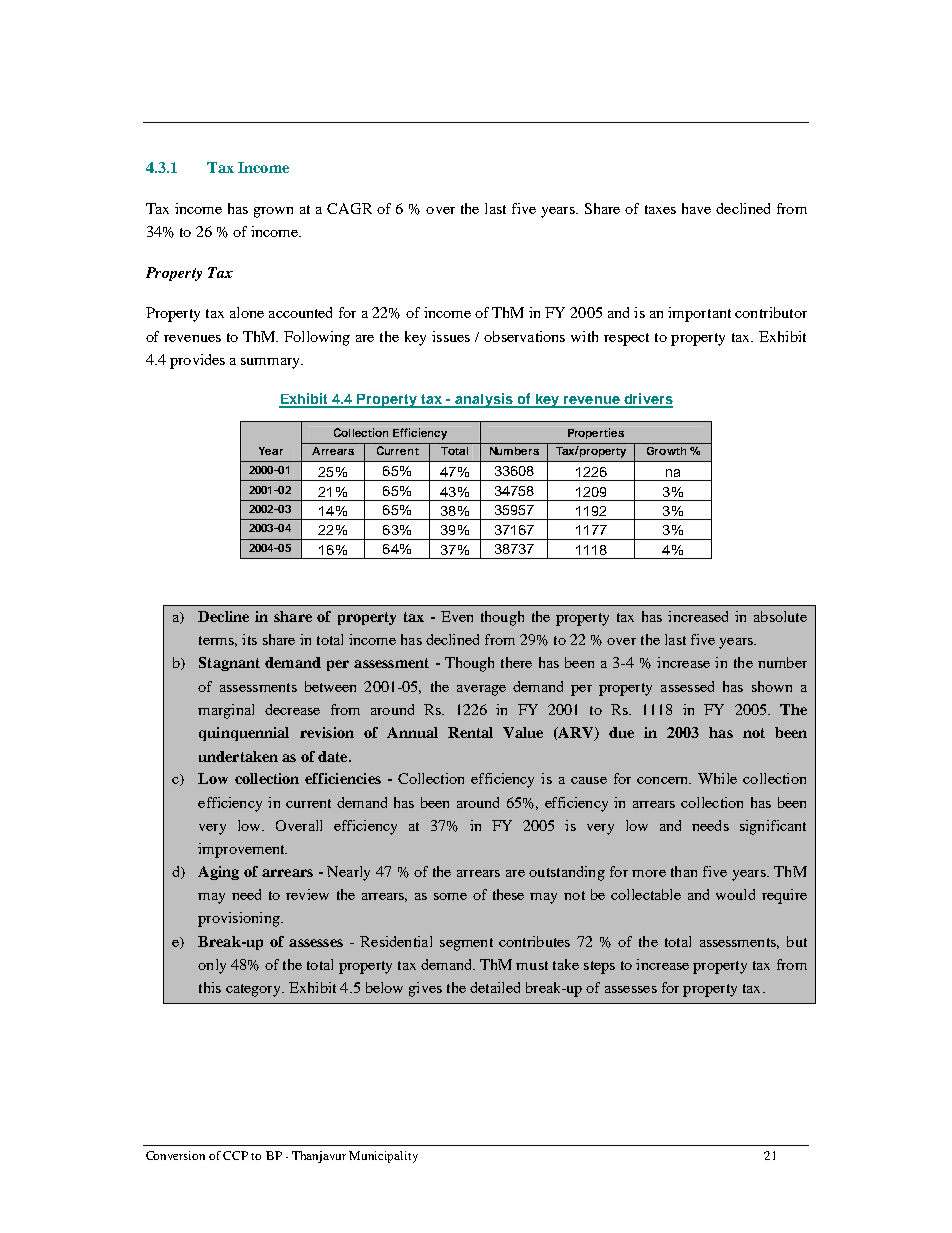 The image size is (952, 1233). I want to click on these, so click(508, 894).
